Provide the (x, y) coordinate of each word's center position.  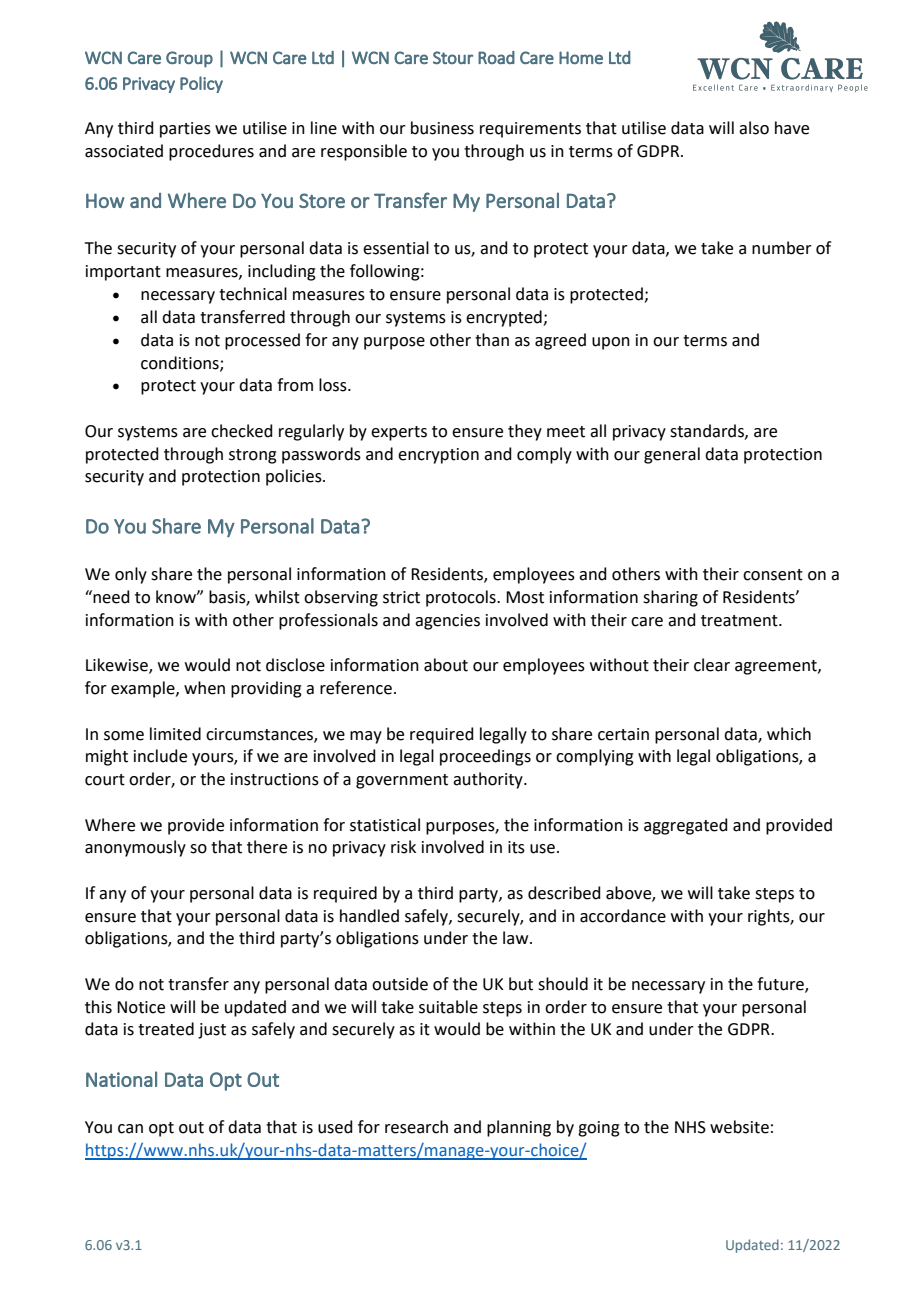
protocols (462, 598)
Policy (201, 84)
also (754, 128)
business (442, 128)
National (121, 1079)
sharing (670, 598)
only (131, 575)
